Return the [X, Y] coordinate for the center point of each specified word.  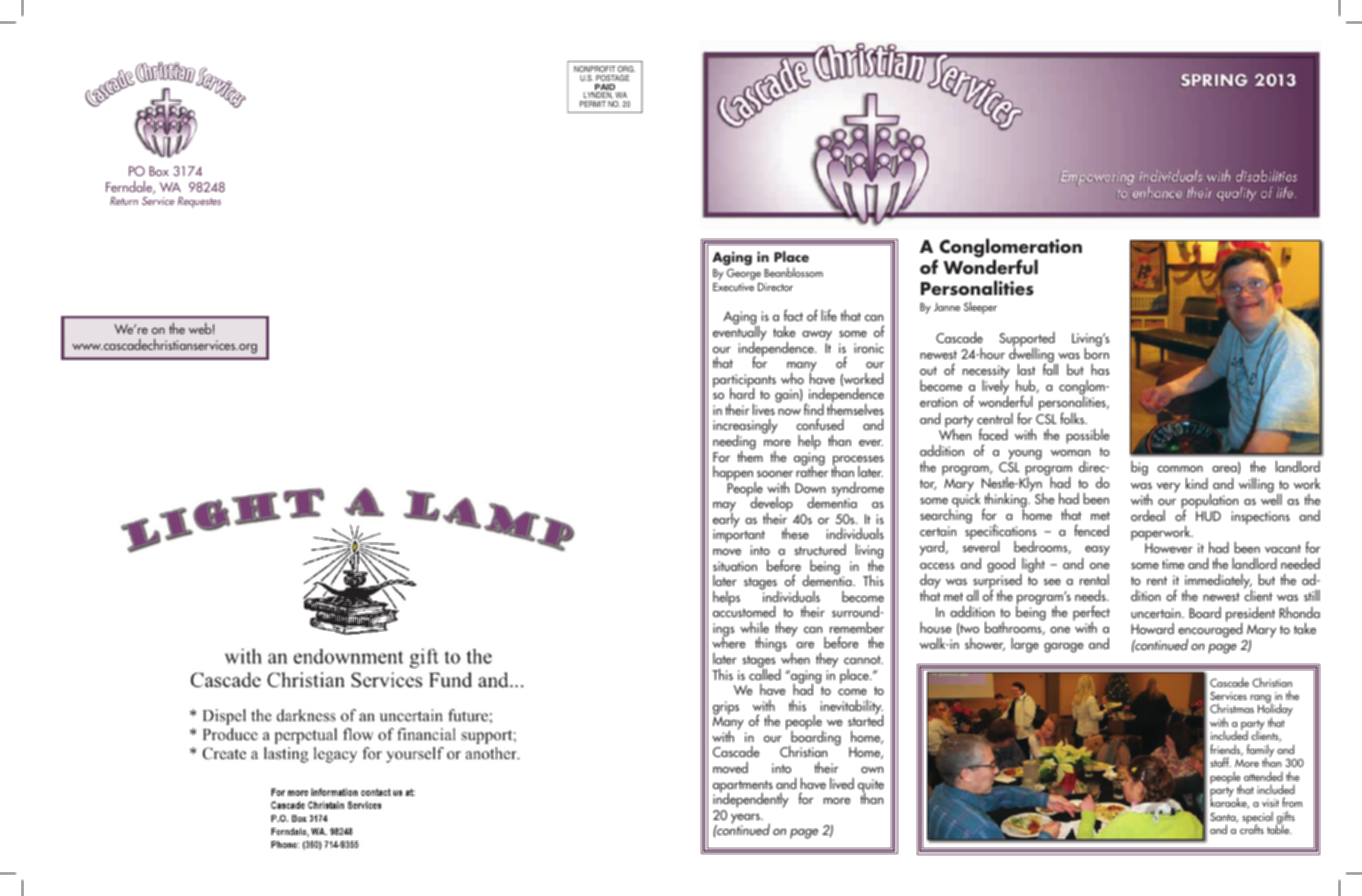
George [744, 274]
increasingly [745, 428]
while [754, 627]
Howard [1152, 628]
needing [734, 443]
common [1180, 469]
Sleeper [980, 307]
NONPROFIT [595, 69]
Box [159, 171]
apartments [743, 787]
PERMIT [593, 104]
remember [857, 627]
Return [124, 201]
